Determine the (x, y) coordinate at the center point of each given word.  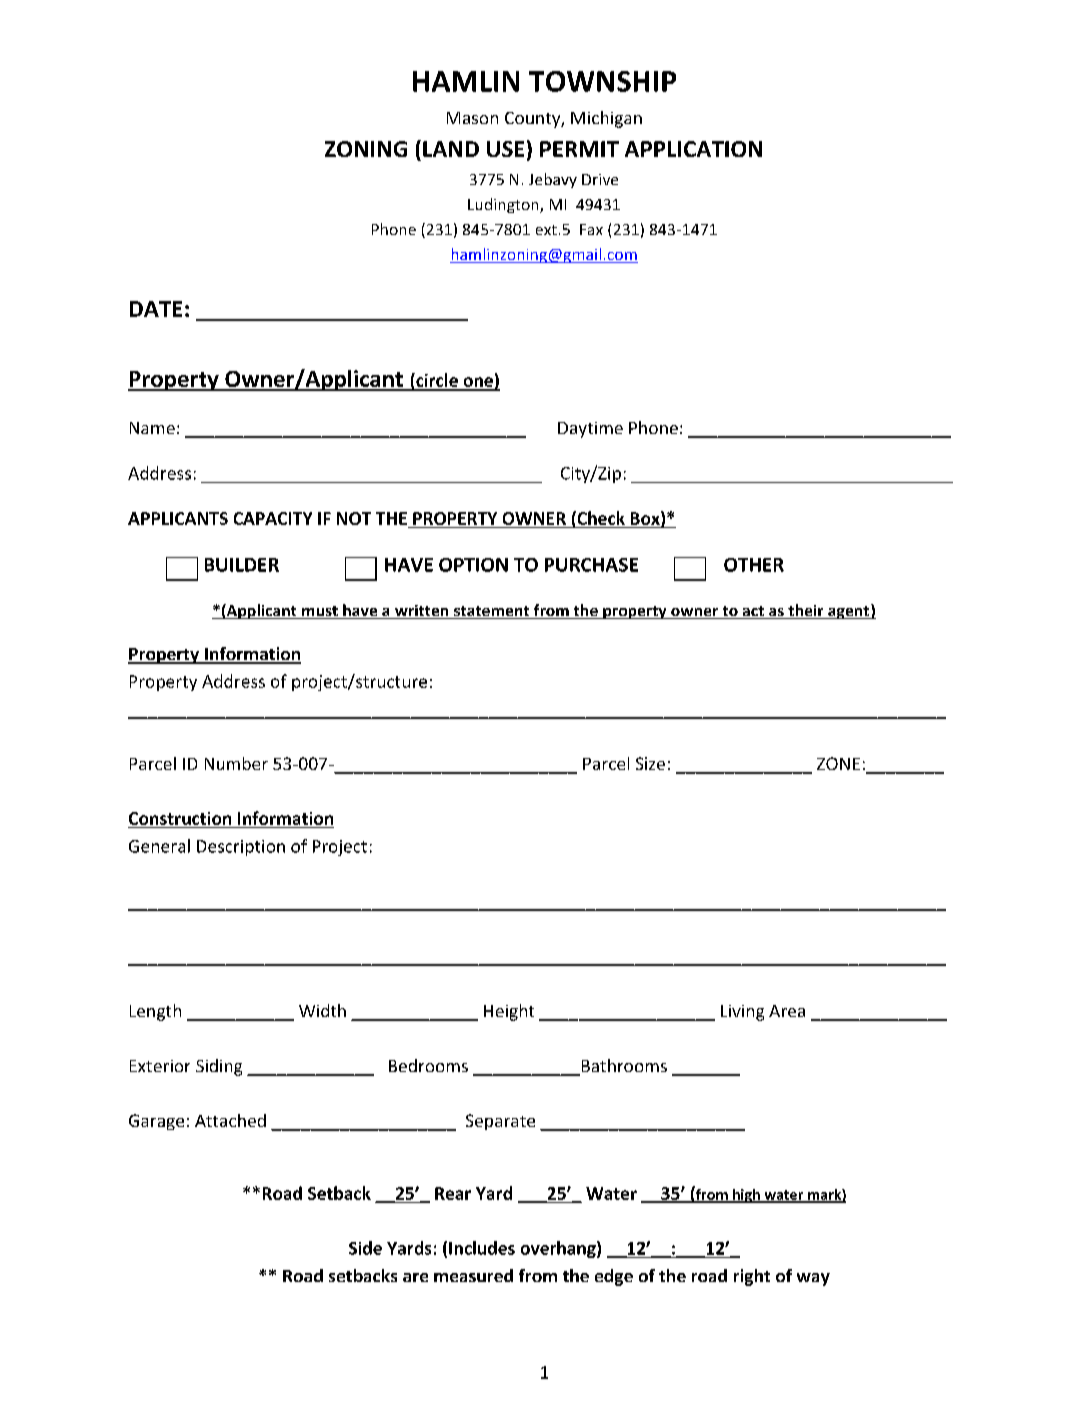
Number (236, 763)
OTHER (754, 565)
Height (509, 1012)
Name (152, 428)
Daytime (590, 430)
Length (155, 1012)
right (752, 1277)
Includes (482, 1248)
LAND (451, 149)
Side (365, 1248)
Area (787, 1011)
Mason (472, 118)
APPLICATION (693, 149)
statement (492, 612)
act (753, 612)
